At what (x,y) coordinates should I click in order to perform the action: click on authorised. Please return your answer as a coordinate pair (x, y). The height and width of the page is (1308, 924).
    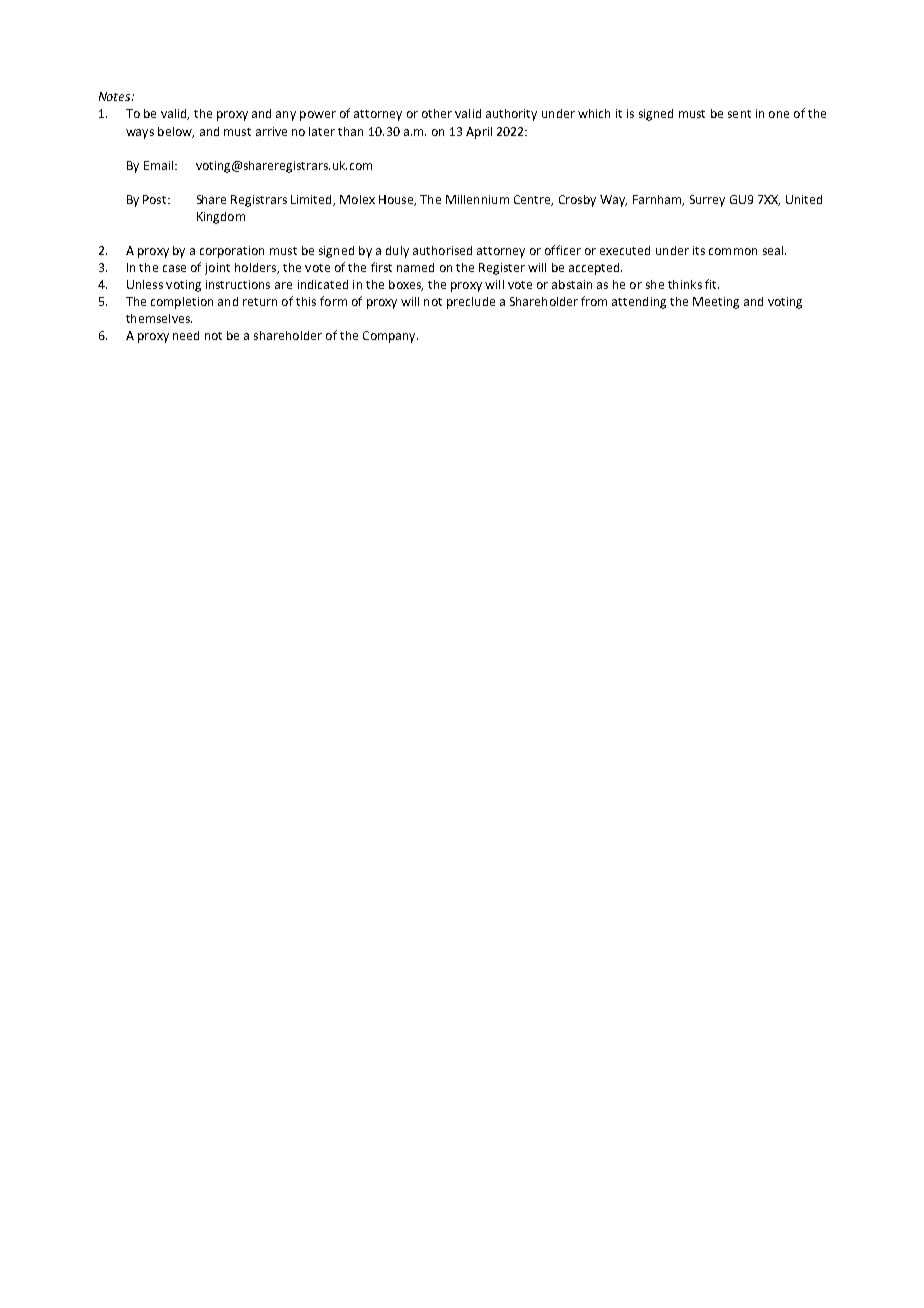
    Looking at the image, I should click on (442, 250).
